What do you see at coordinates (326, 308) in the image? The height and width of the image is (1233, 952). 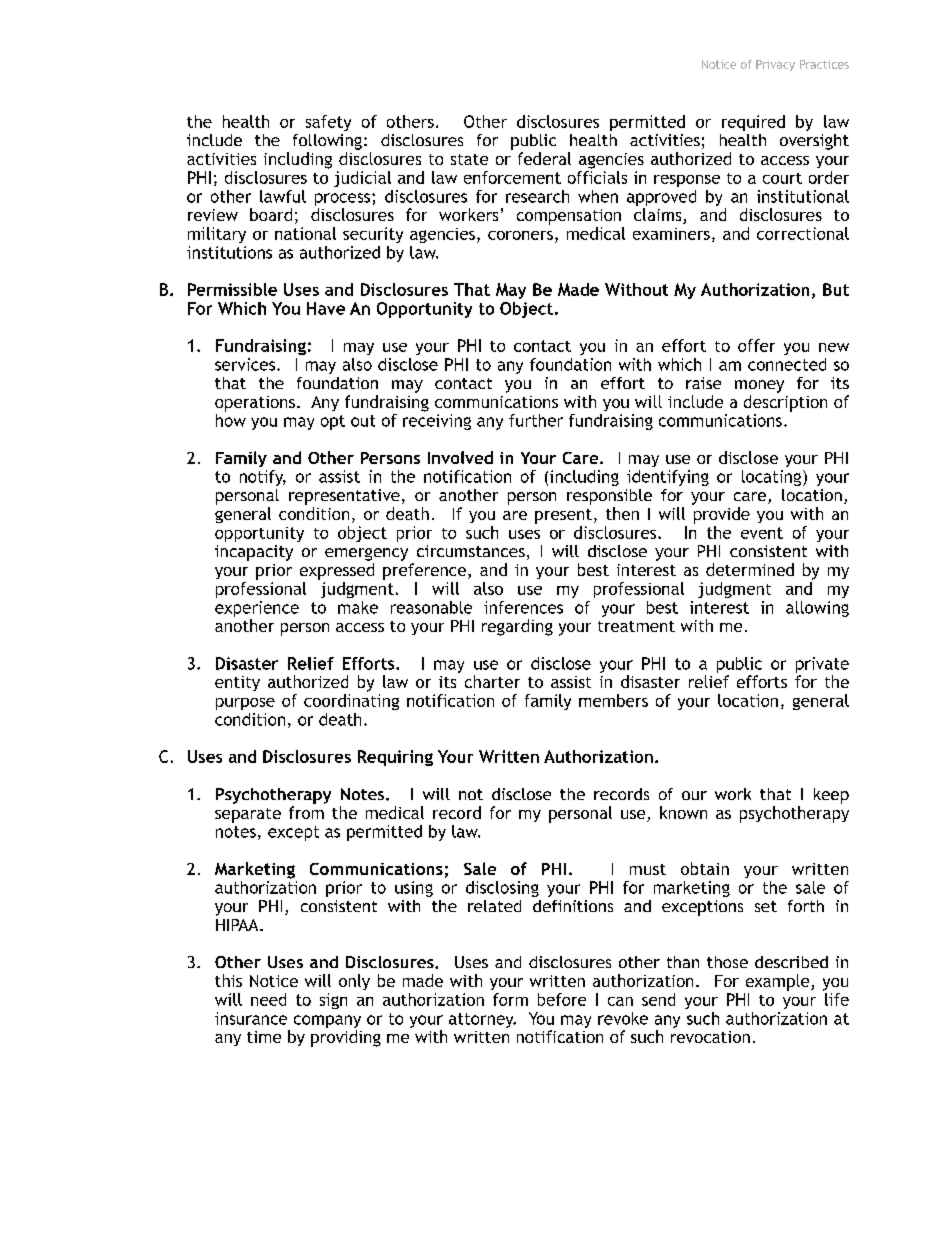 I see `Have` at bounding box center [326, 308].
